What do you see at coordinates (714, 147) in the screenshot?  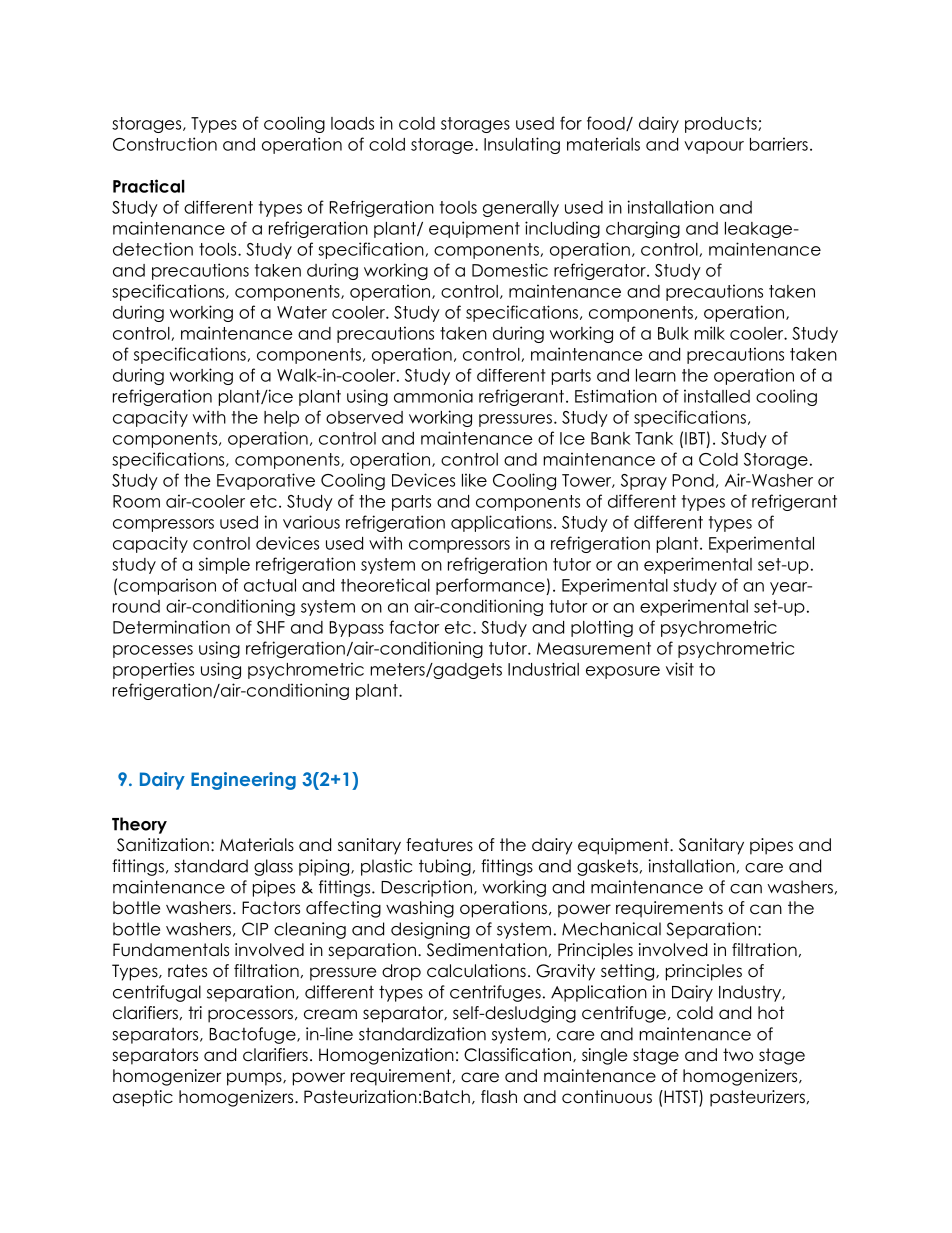 I see `vapour` at bounding box center [714, 147].
